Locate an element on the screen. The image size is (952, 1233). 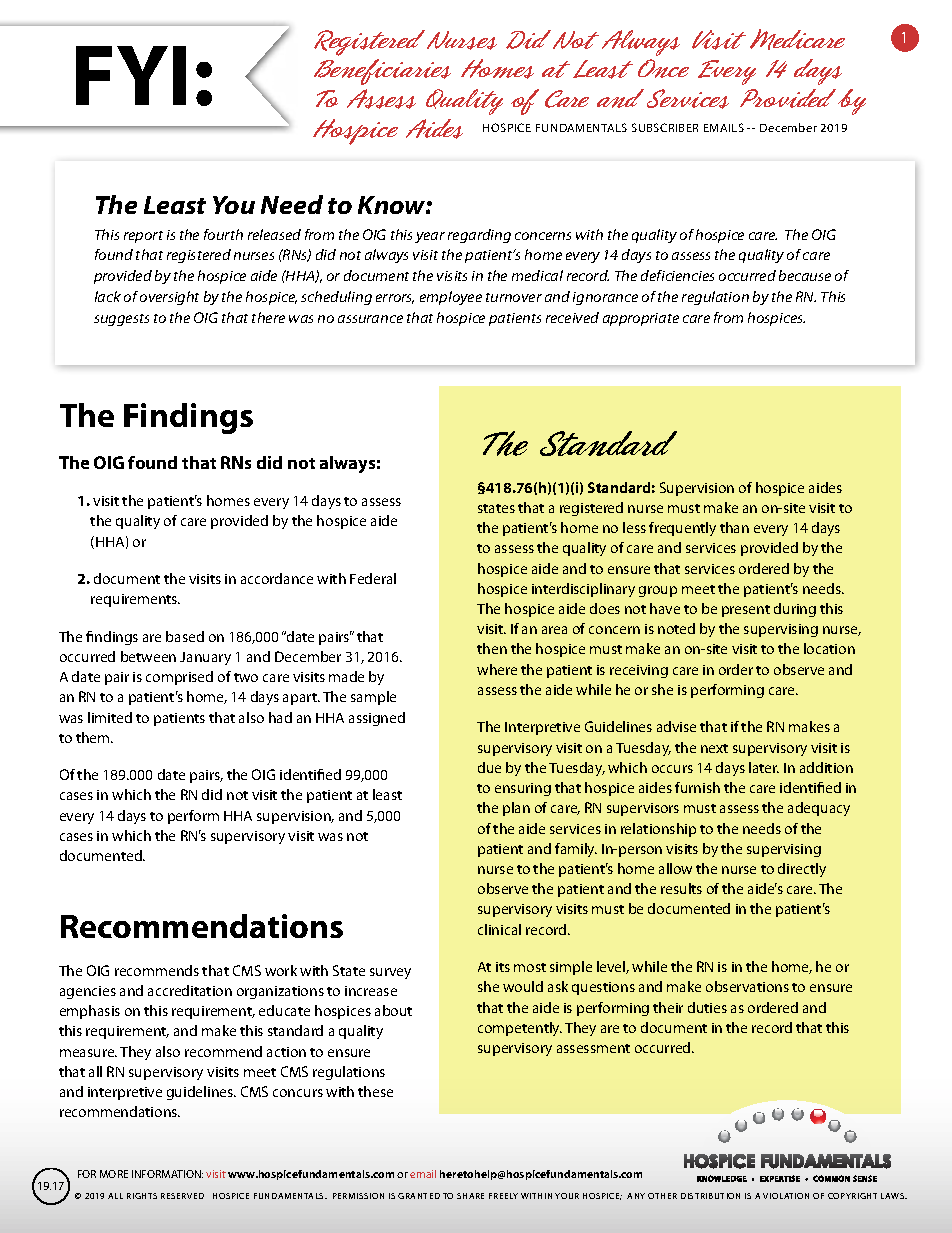
plan is located at coordinates (516, 809).
